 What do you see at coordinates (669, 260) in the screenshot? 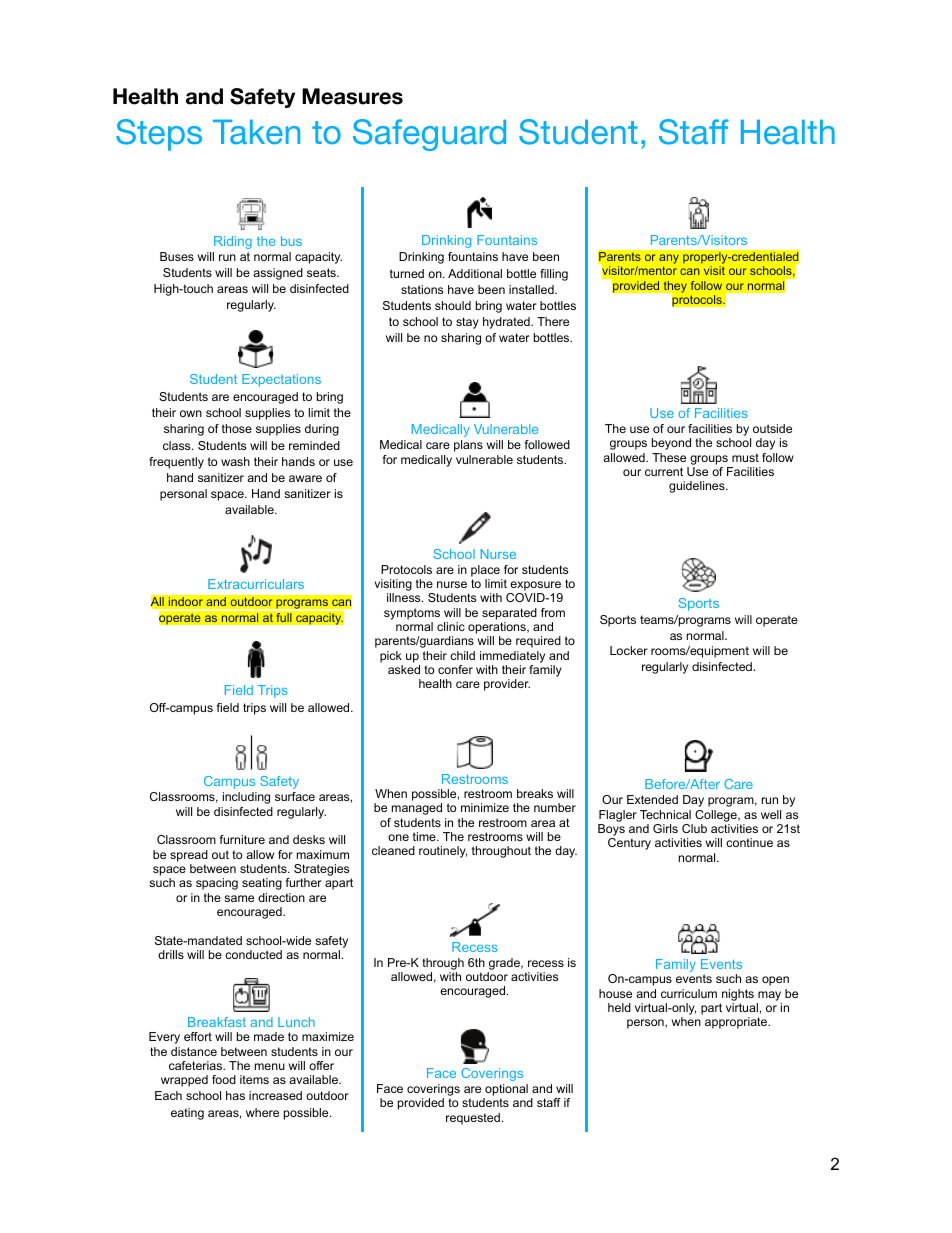
I see `any` at bounding box center [669, 260].
